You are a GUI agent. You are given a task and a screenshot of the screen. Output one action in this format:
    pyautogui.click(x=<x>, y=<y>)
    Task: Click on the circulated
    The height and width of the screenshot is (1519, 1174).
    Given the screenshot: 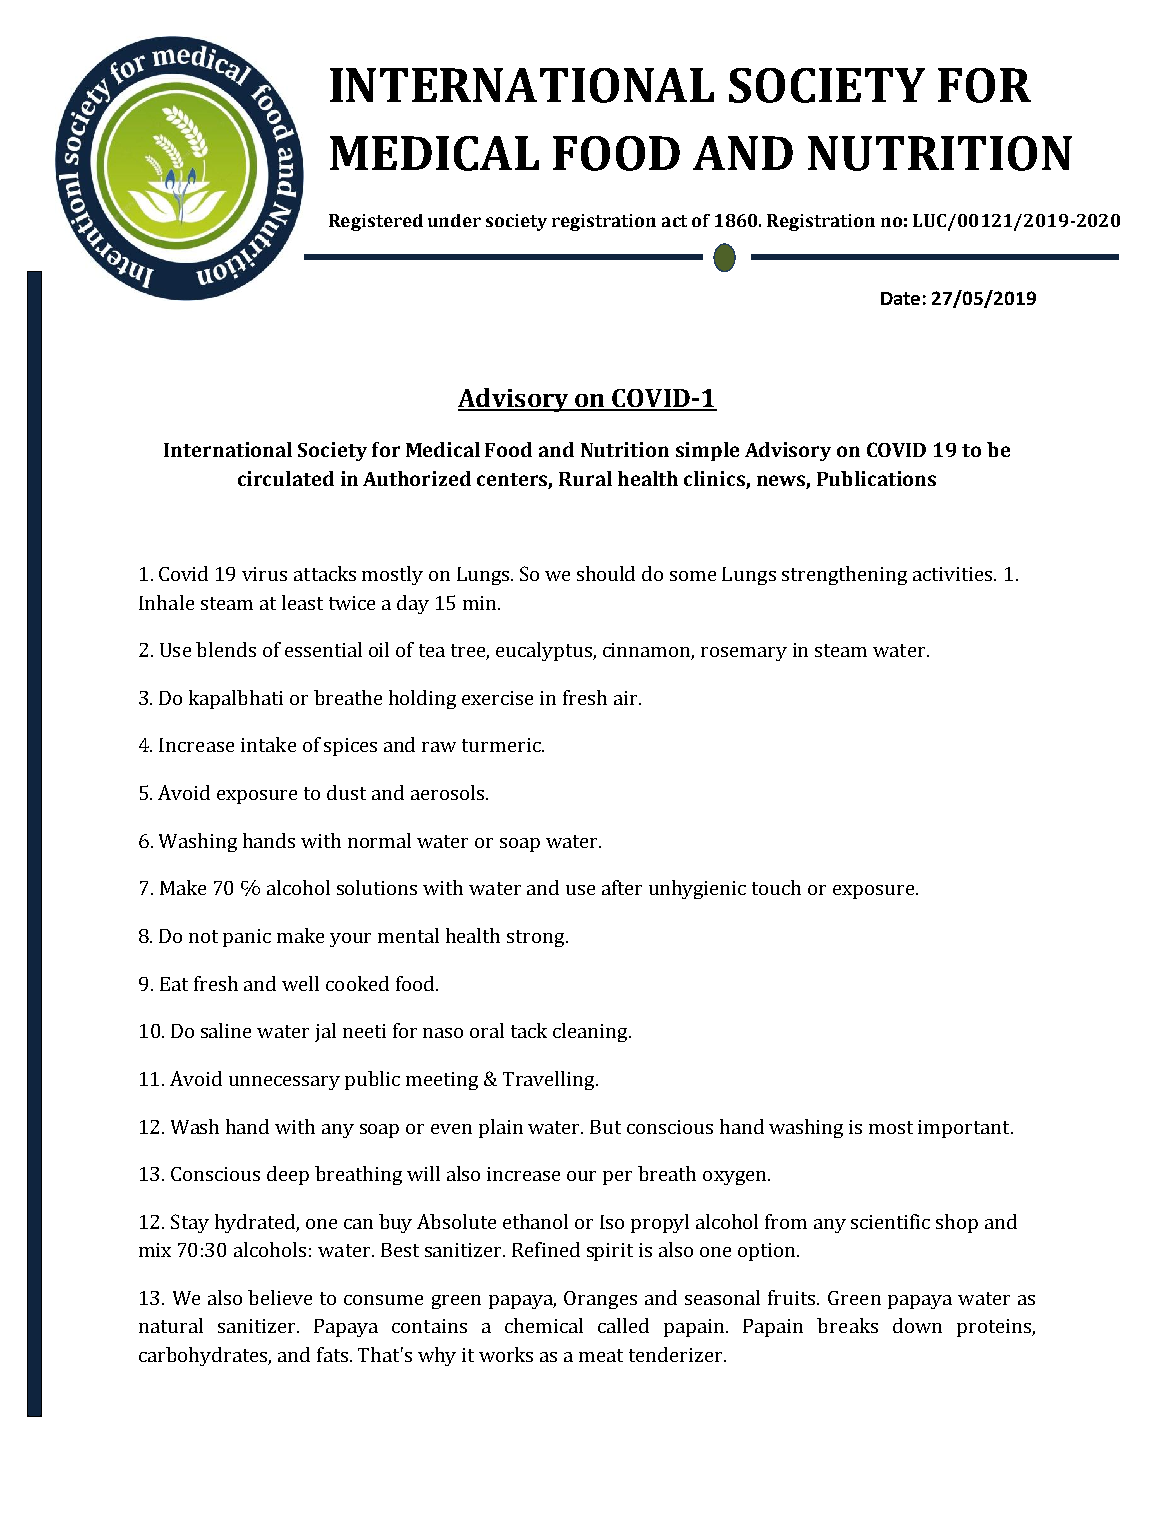 What is the action you would take?
    pyautogui.click(x=286, y=478)
